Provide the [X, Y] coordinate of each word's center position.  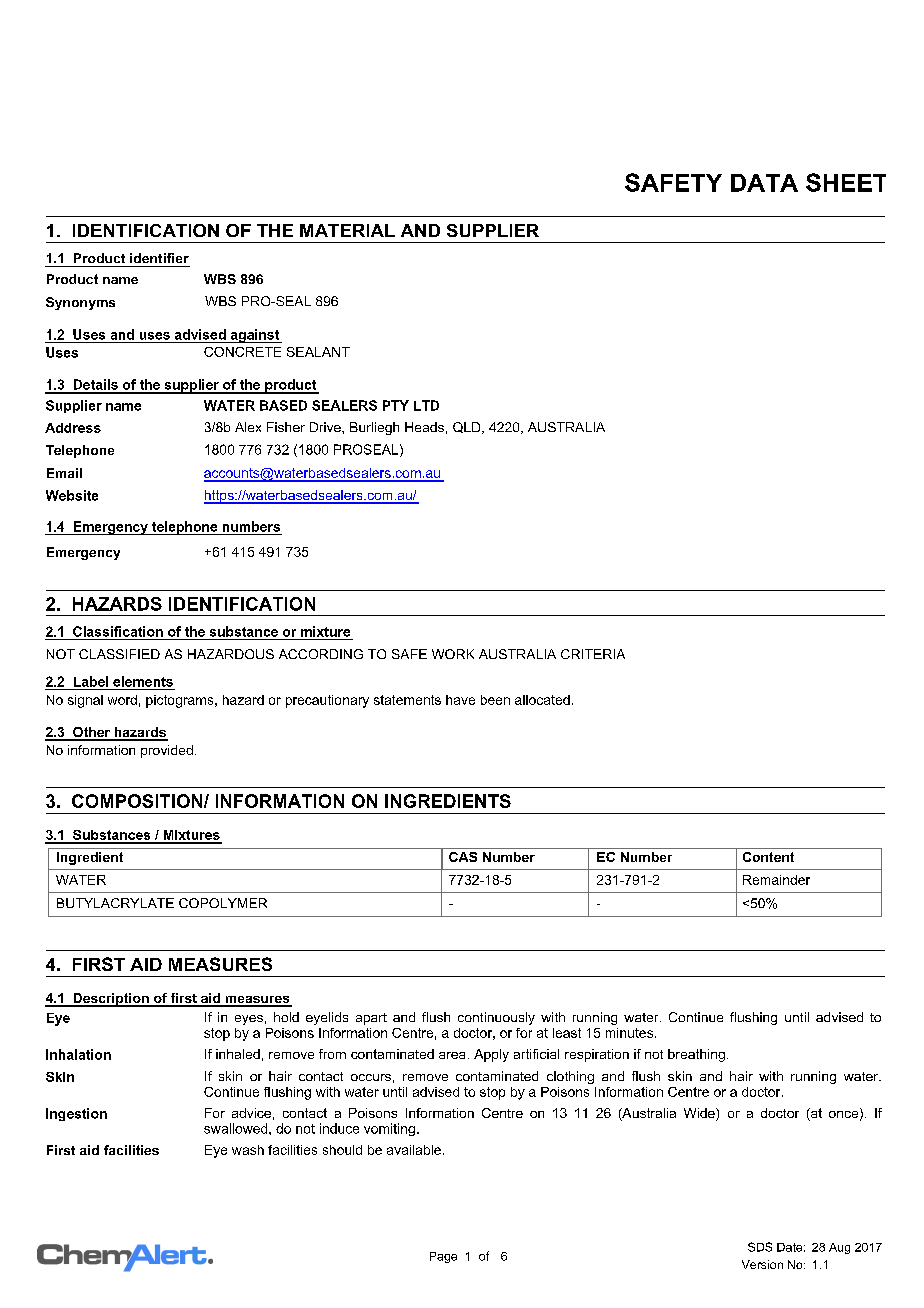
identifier [159, 258]
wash [248, 1150]
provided [167, 751]
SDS [760, 1247]
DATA [764, 183]
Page [443, 1257]
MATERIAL [347, 230]
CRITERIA [593, 654]
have [460, 700]
